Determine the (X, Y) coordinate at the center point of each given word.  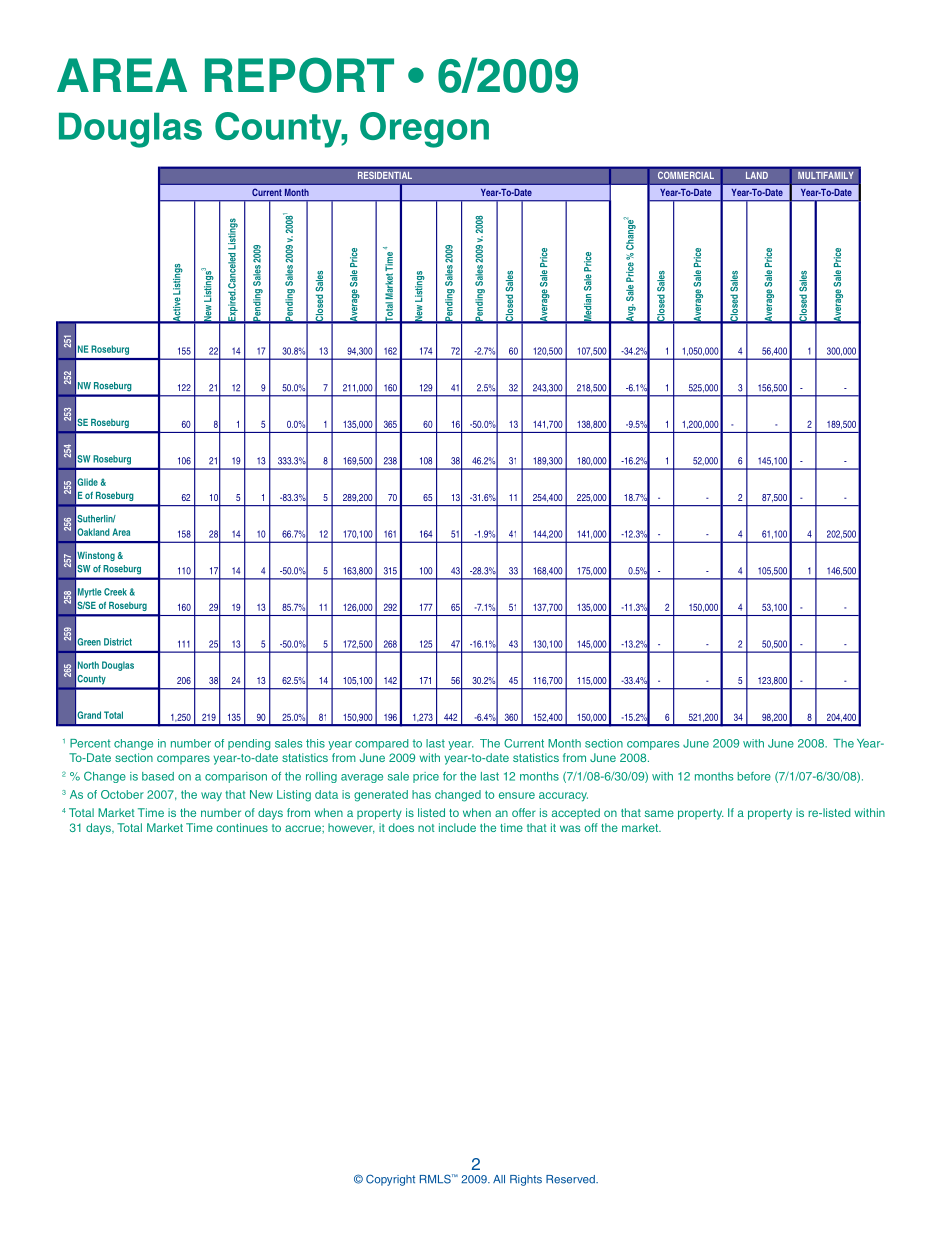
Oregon (424, 130)
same (659, 813)
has (421, 794)
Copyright (390, 1180)
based (158, 776)
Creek (115, 592)
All (499, 1179)
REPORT (299, 75)
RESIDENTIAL (384, 175)
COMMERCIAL (685, 175)
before (754, 776)
